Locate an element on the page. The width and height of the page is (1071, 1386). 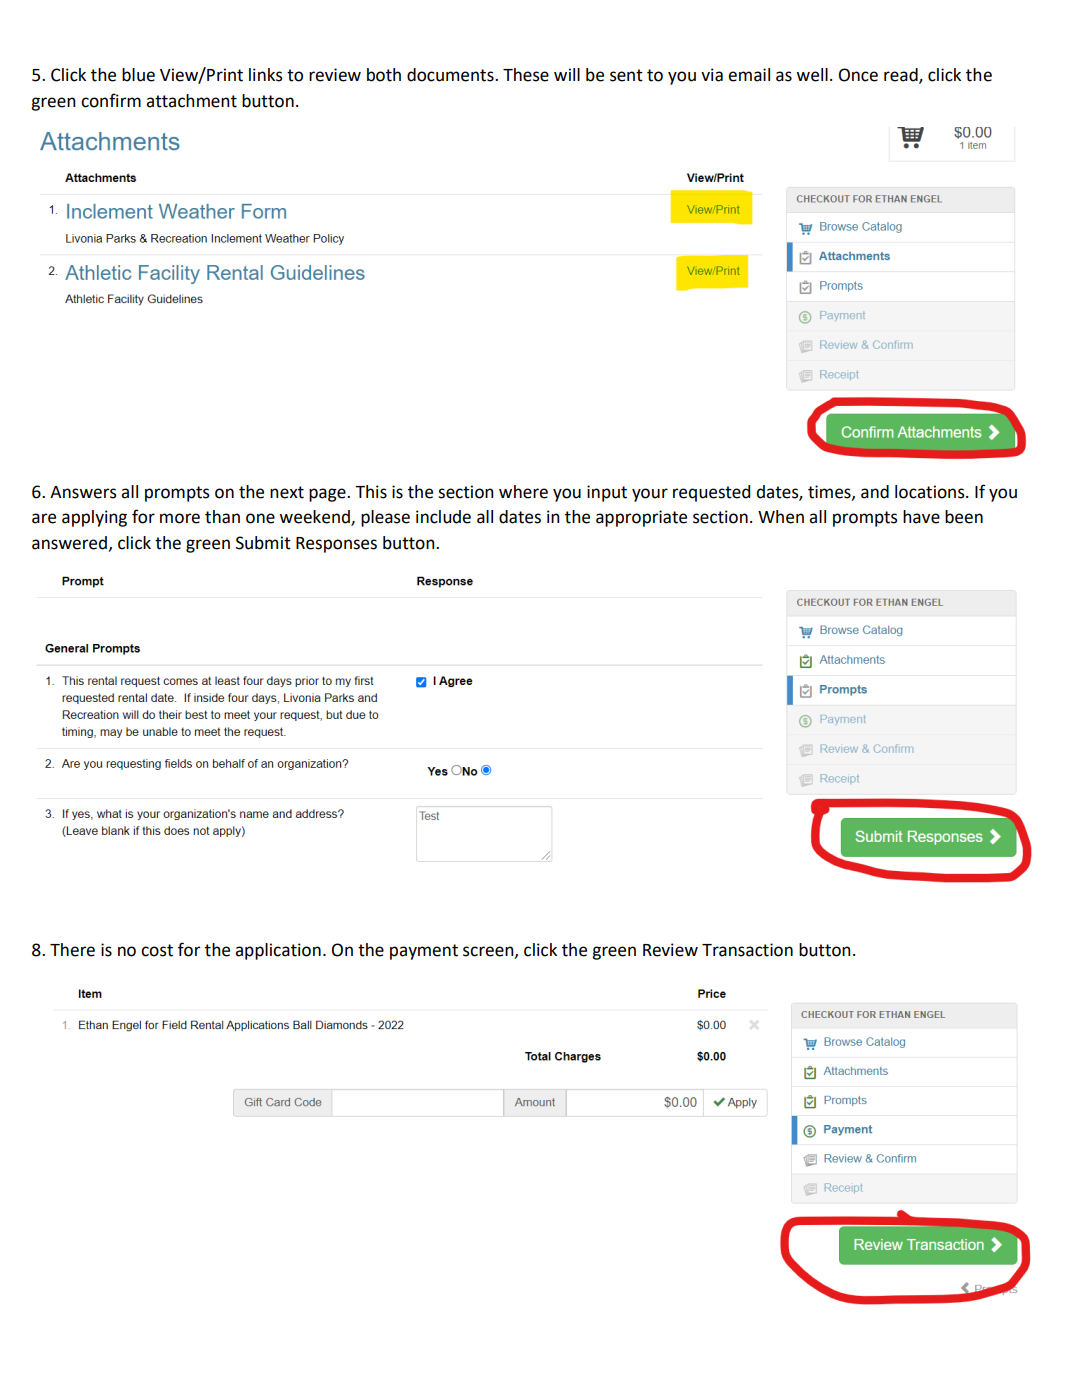
Once is located at coordinates (858, 75).
